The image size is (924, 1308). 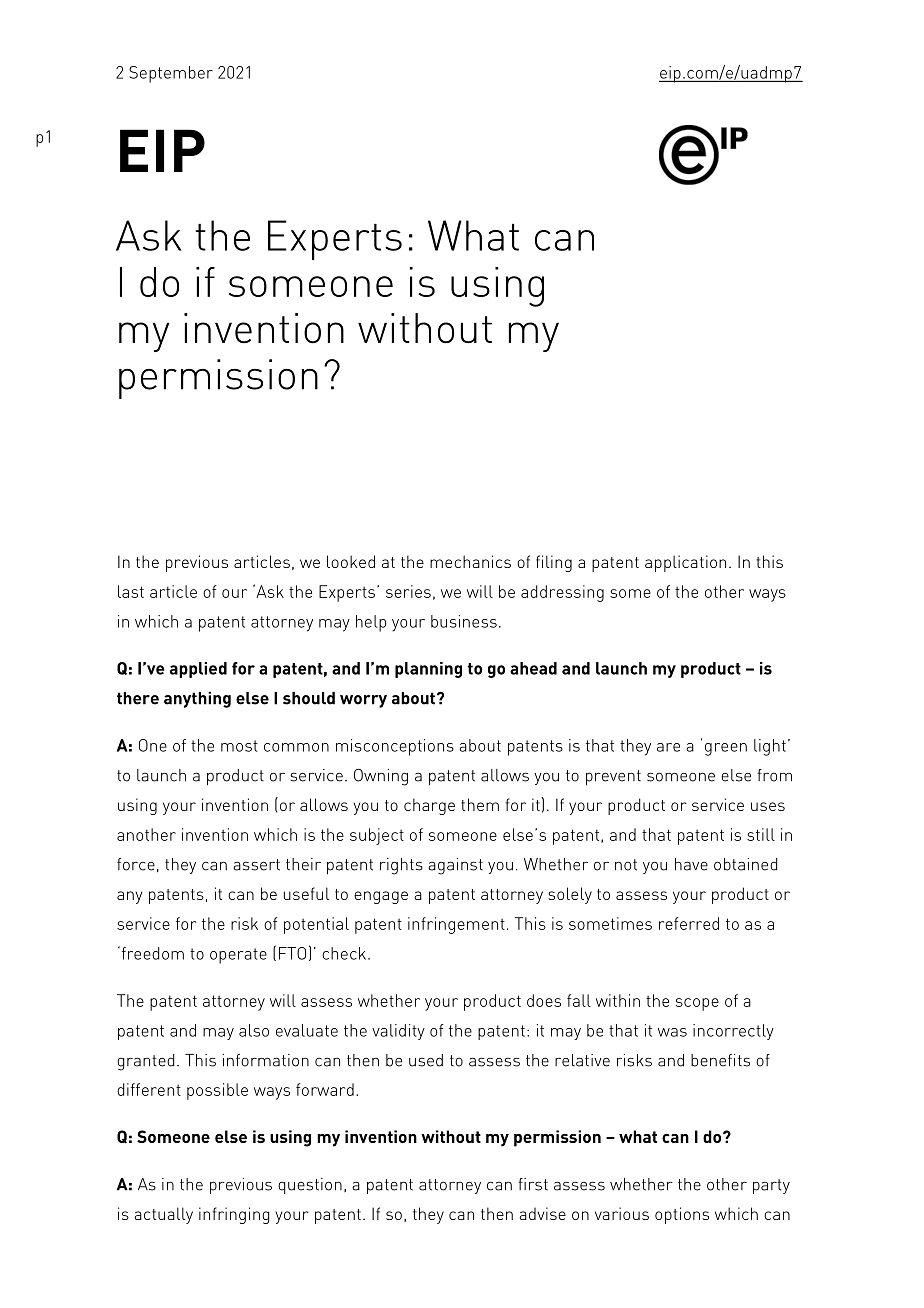 What do you see at coordinates (351, 561) in the page?
I see `looked` at bounding box center [351, 561].
